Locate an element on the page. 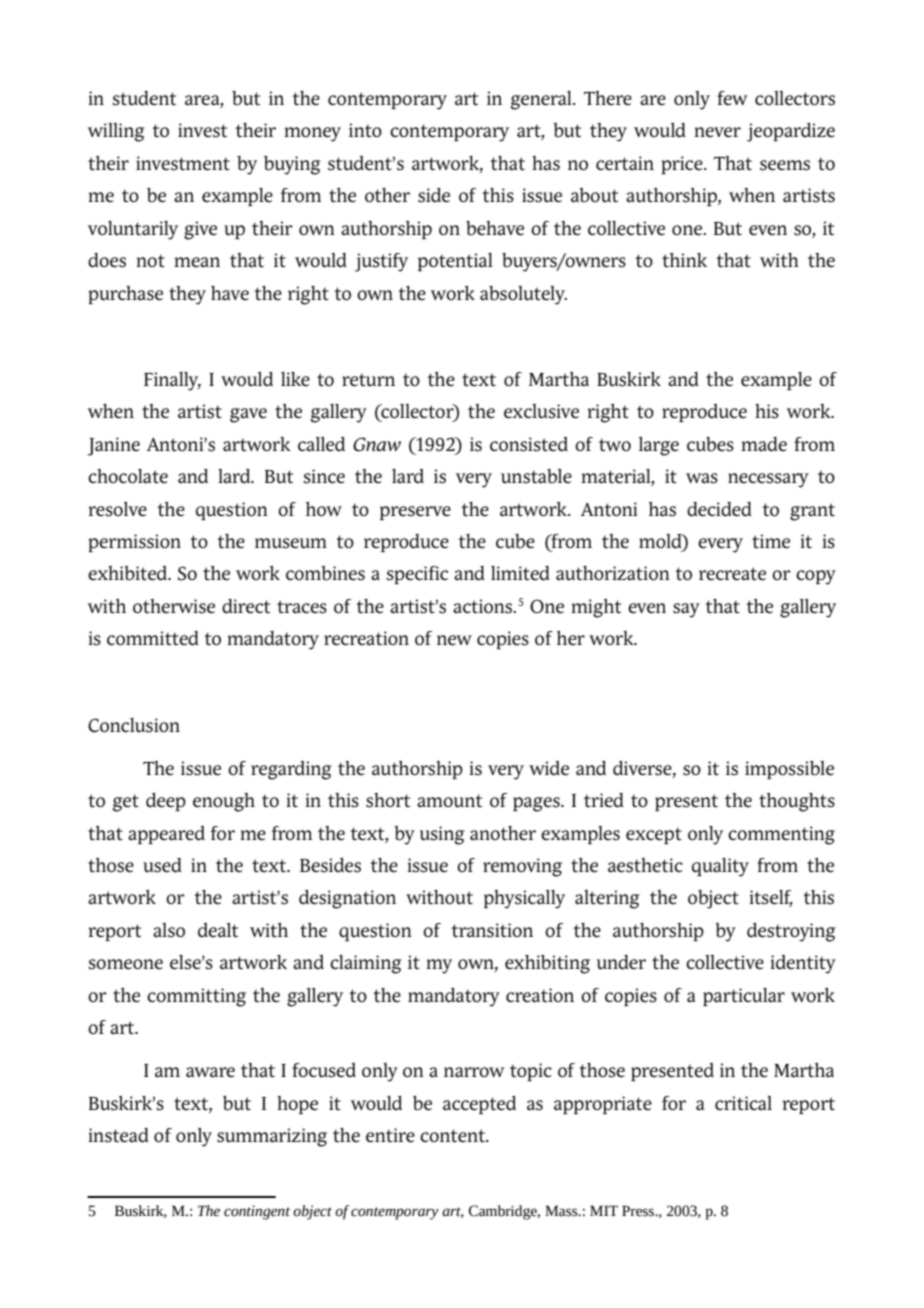  recreate is located at coordinates (732, 574).
